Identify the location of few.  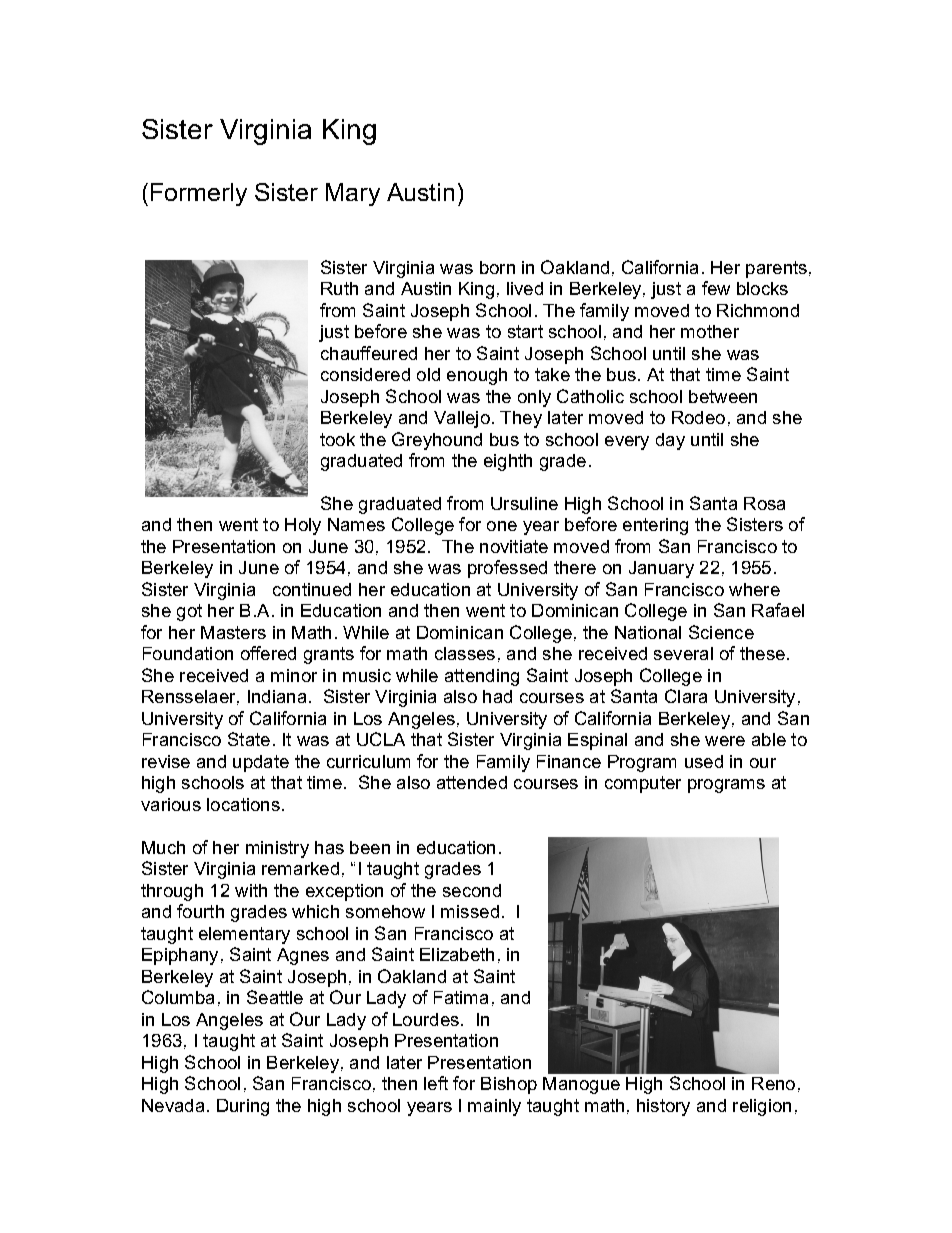
(716, 288).
